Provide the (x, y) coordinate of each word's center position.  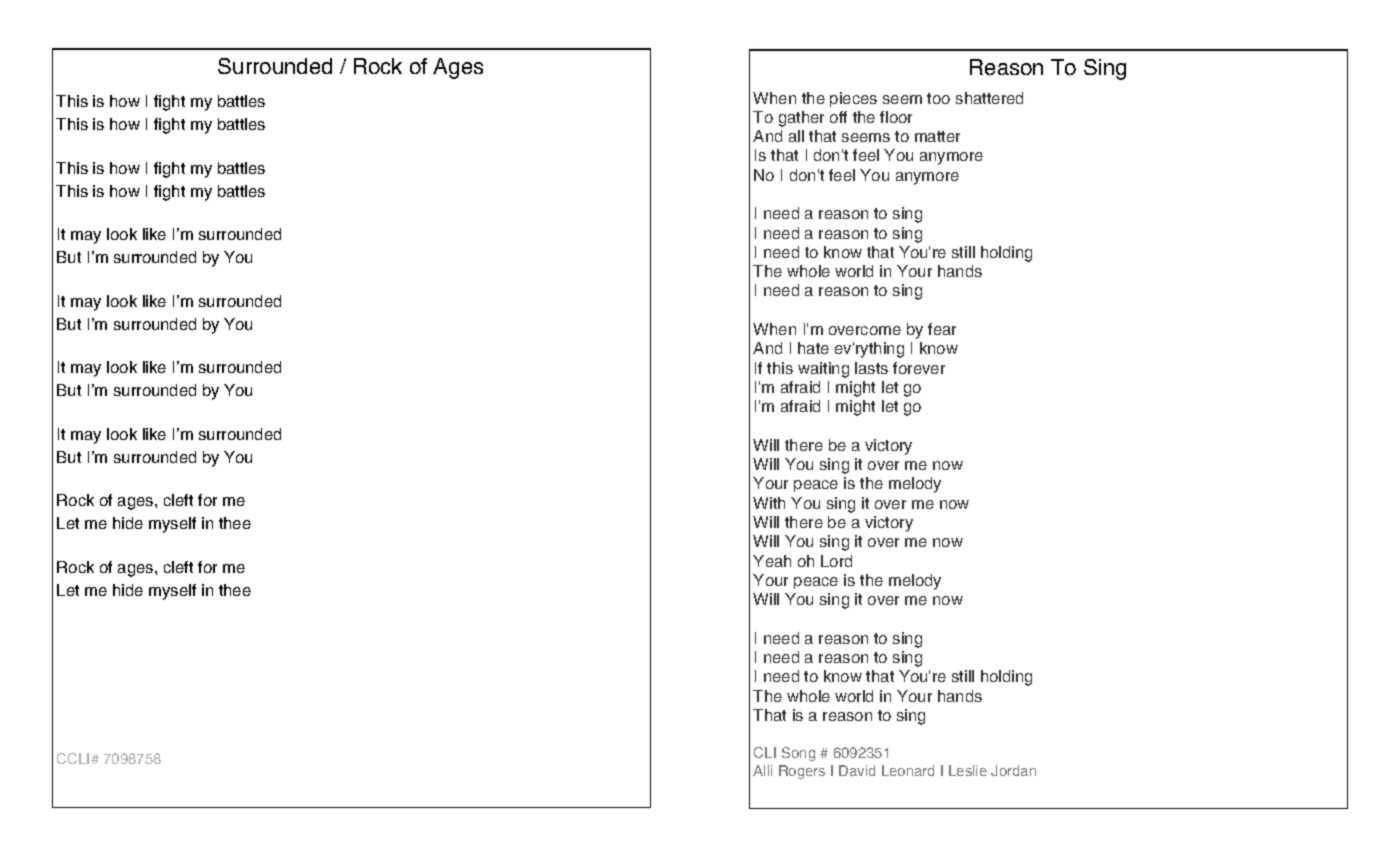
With (769, 503)
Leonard (908, 770)
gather (801, 119)
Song (798, 754)
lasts (871, 368)
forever (919, 368)
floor (896, 117)
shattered (989, 98)
